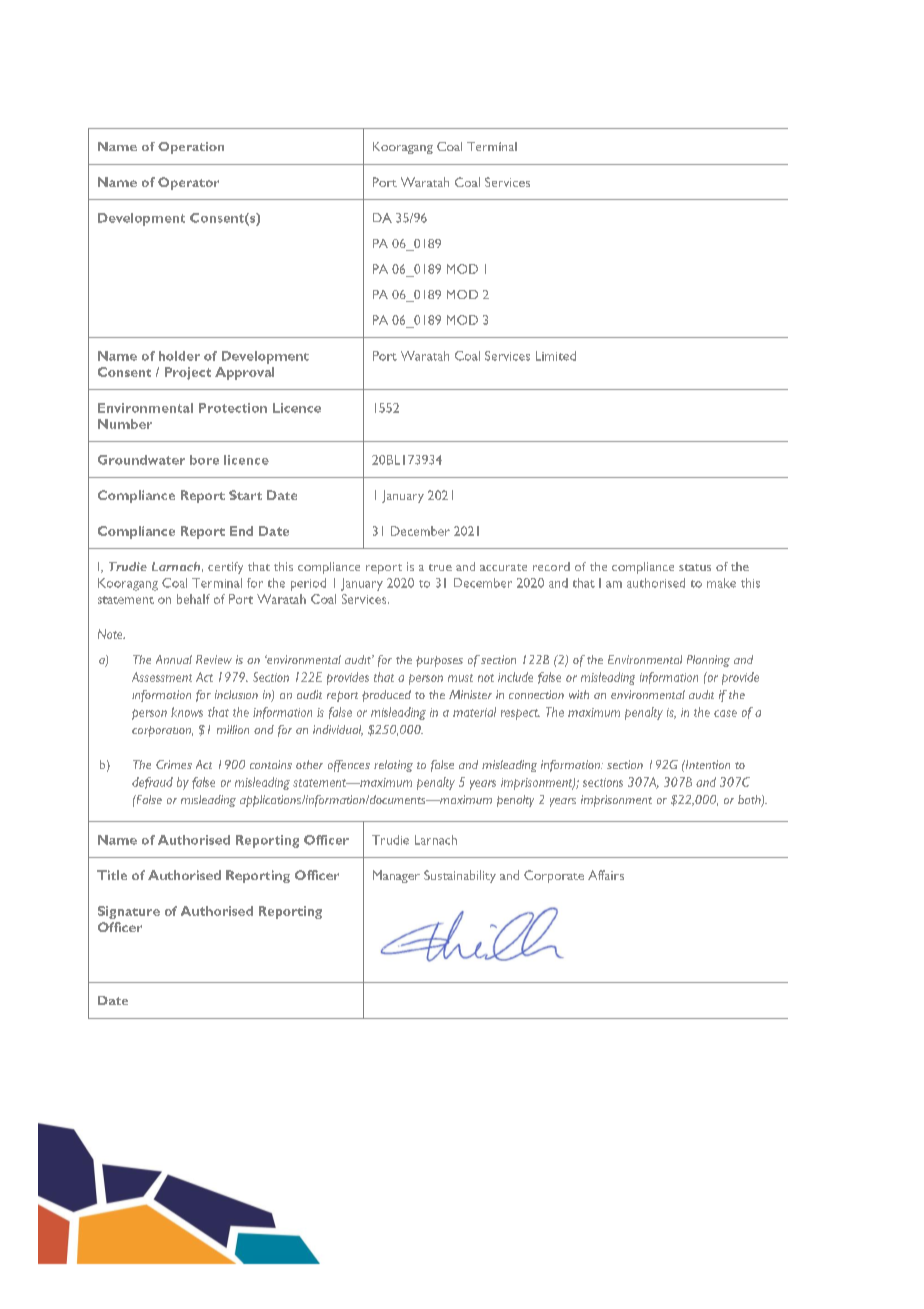  Describe the element at coordinates (695, 567) in the page. I see `status` at that location.
